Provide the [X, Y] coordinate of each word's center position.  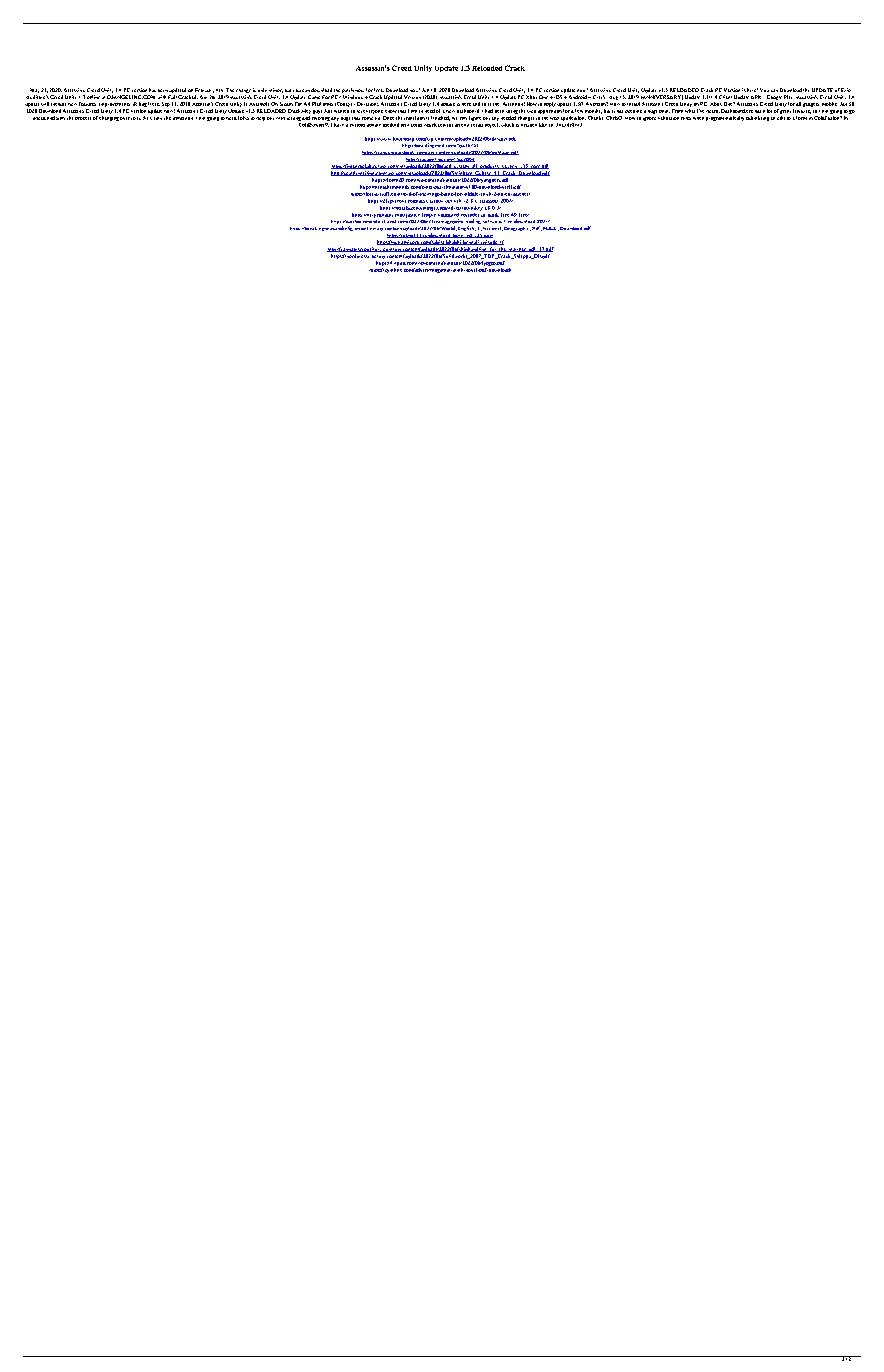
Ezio [846, 90]
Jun [425, 90]
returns [445, 125]
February [204, 92]
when [698, 118]
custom [357, 125]
